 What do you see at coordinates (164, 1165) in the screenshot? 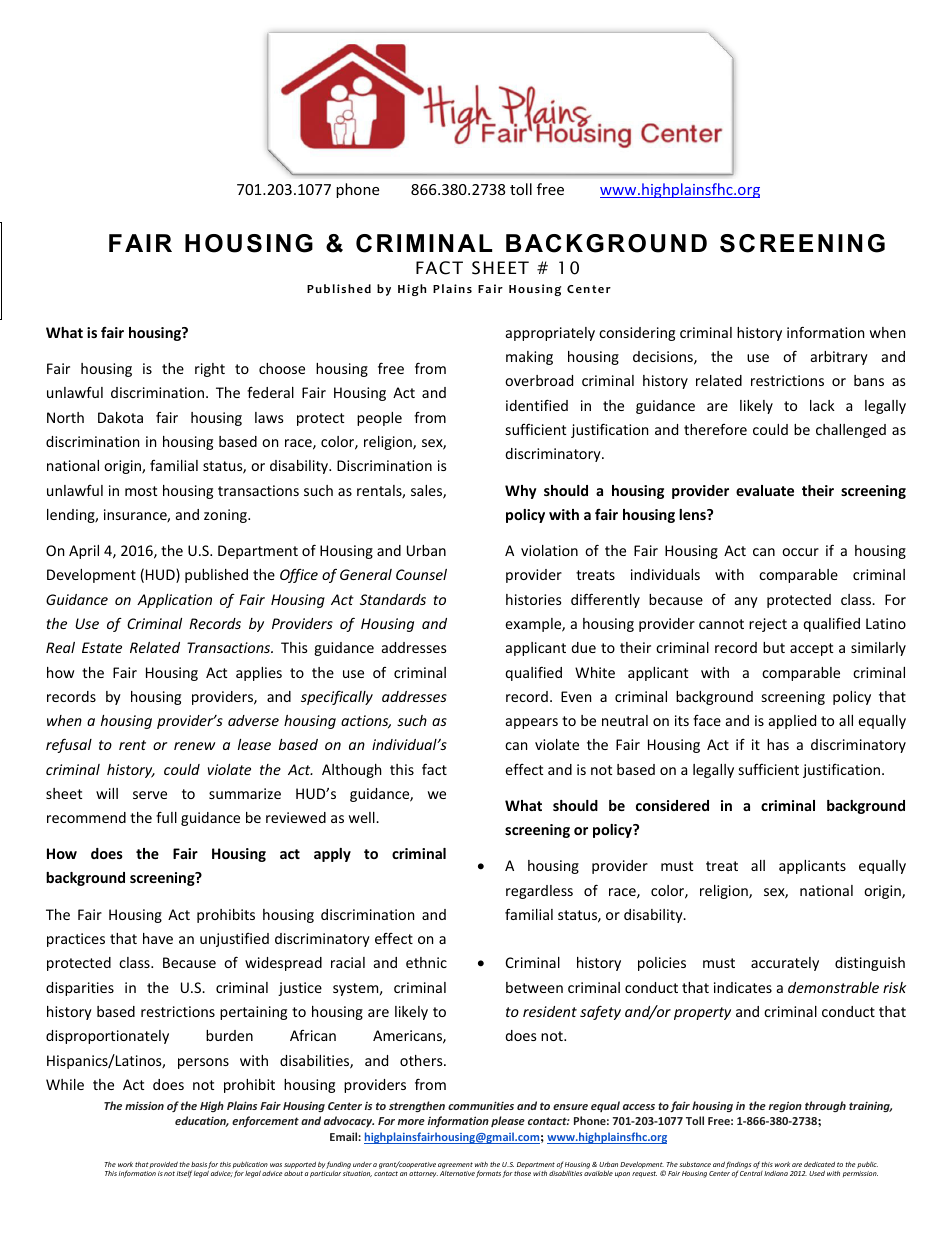
I see `provided` at bounding box center [164, 1165].
